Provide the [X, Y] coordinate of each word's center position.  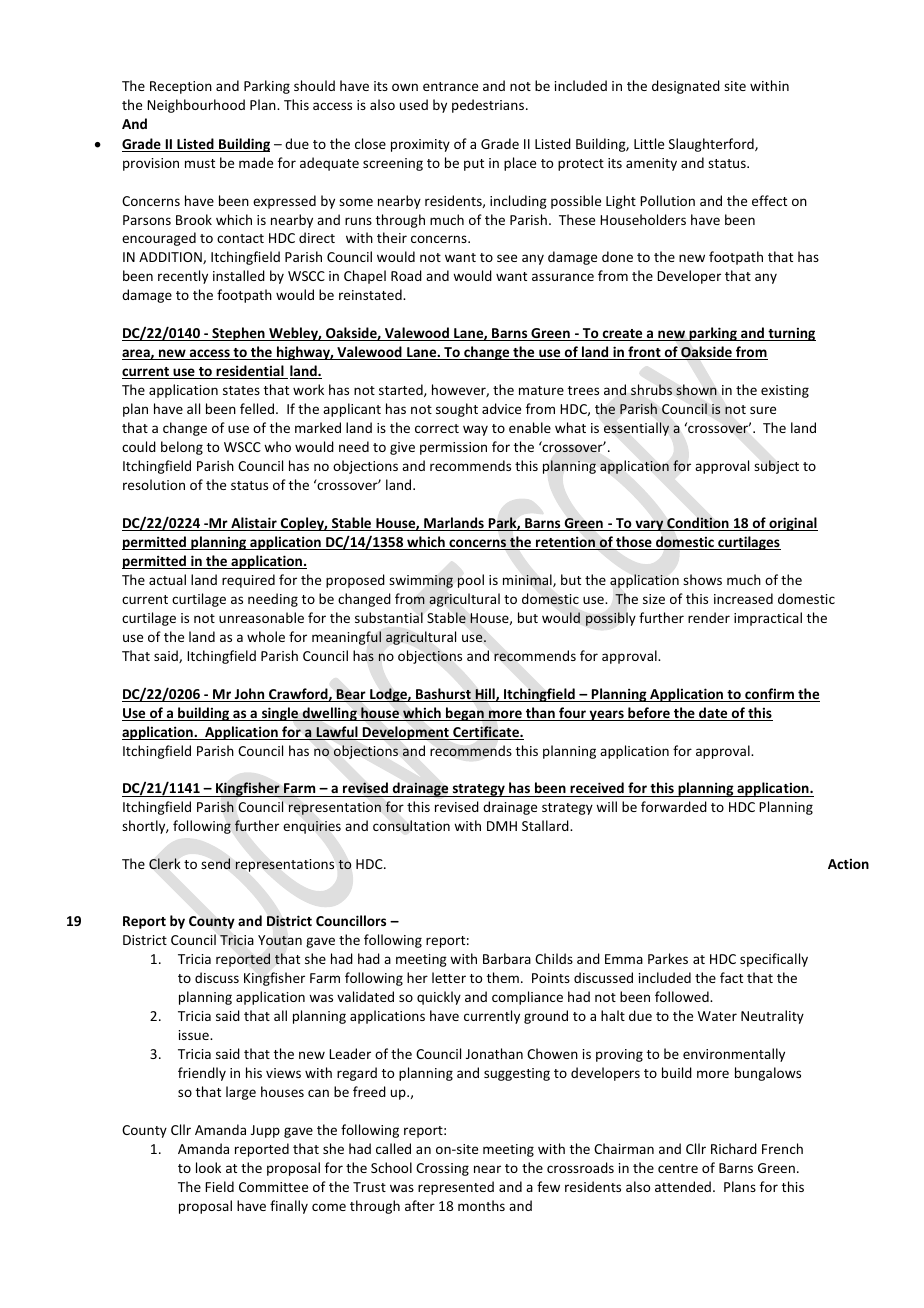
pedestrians [489, 106]
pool [470, 581]
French [782, 1148]
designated [686, 87]
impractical [768, 619]
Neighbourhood [196, 106]
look [208, 1167]
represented [456, 1188]
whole [266, 636]
